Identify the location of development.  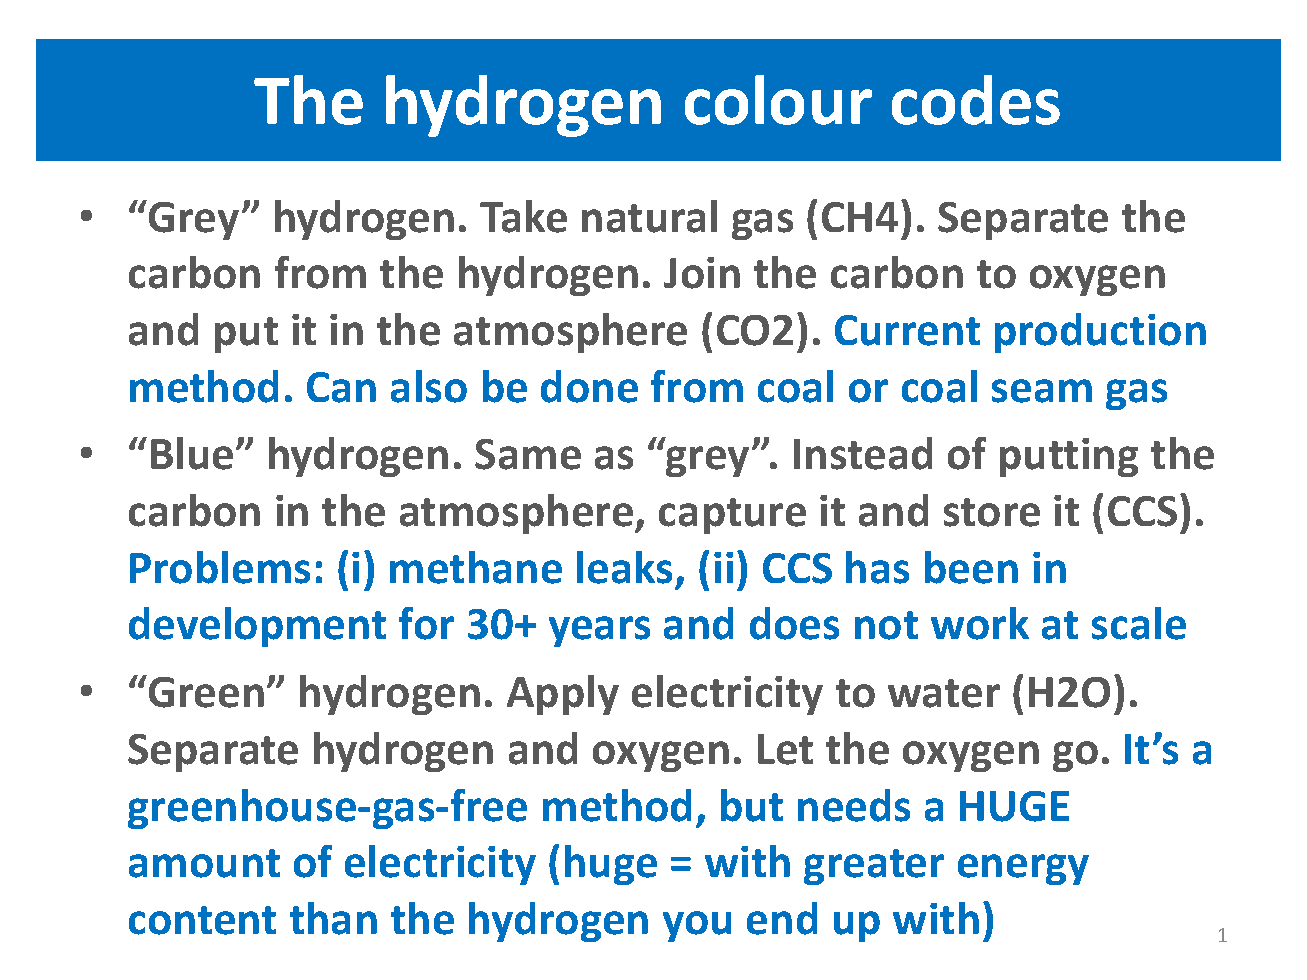
(257, 627).
